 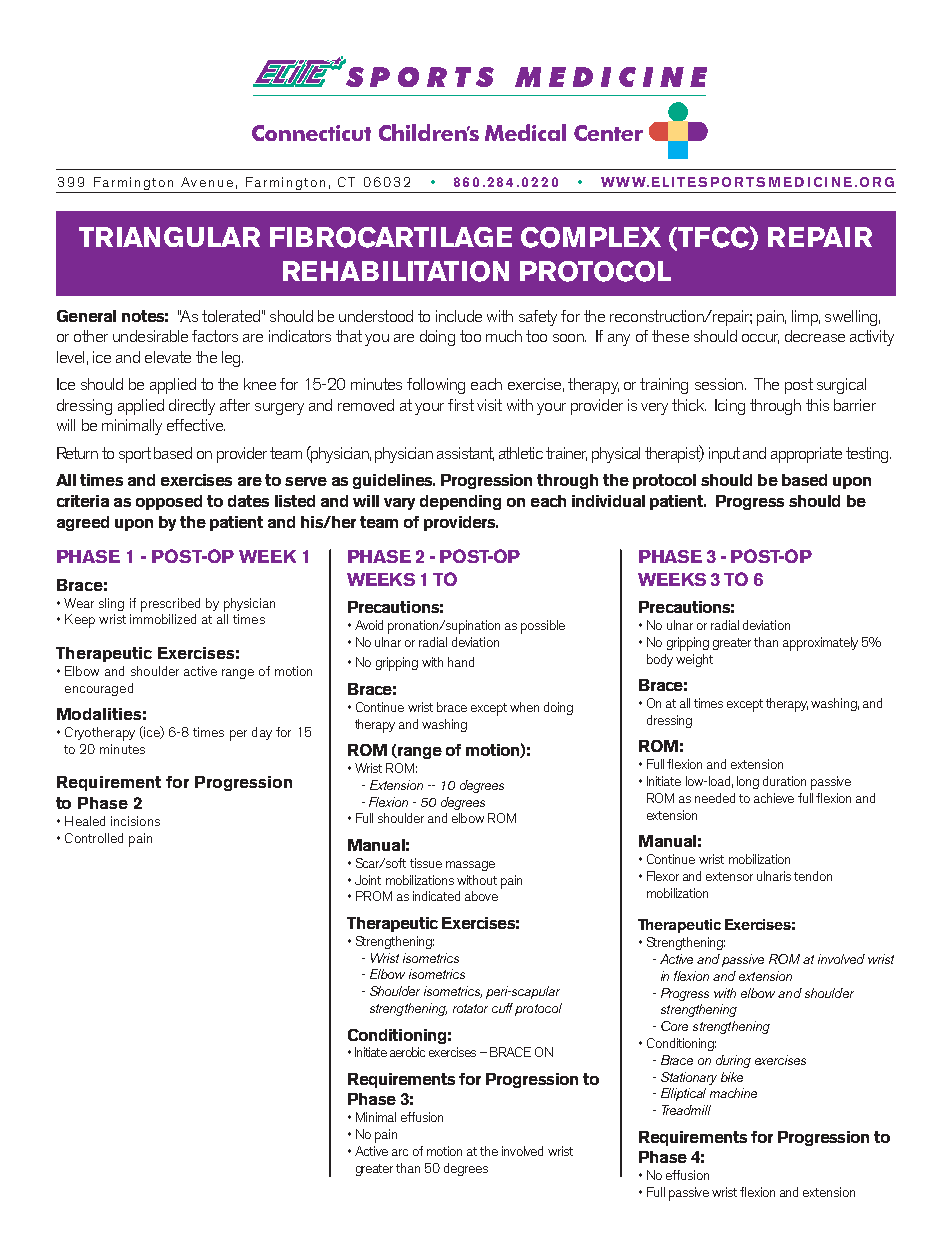 What do you see at coordinates (400, 1152) in the image?
I see `arc` at bounding box center [400, 1152].
